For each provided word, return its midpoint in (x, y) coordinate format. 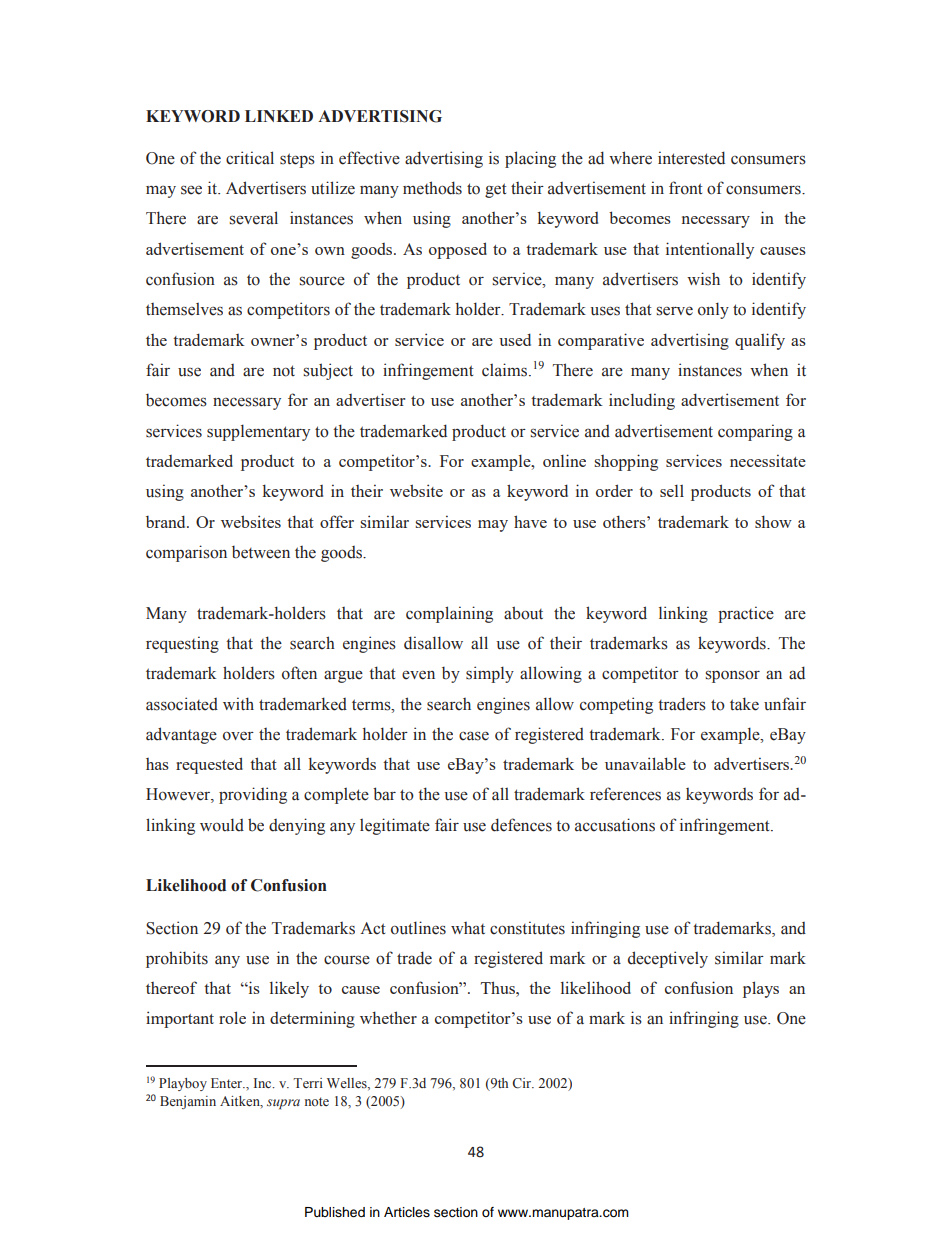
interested (691, 158)
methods (432, 188)
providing (253, 795)
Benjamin (188, 1102)
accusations (615, 825)
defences (521, 825)
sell (672, 491)
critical (250, 158)
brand (167, 521)
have (530, 521)
